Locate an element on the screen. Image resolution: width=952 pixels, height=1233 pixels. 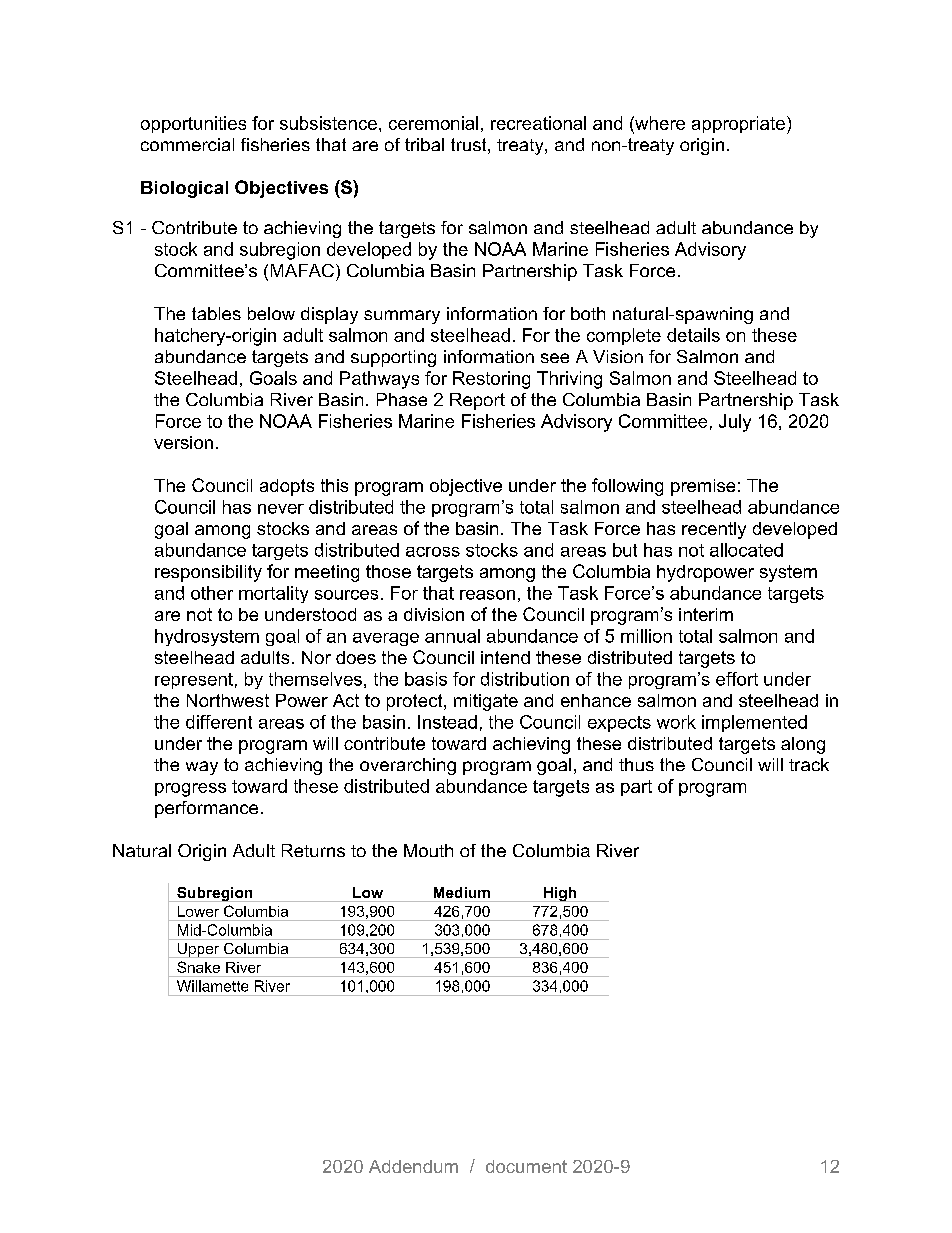
adopts is located at coordinates (287, 487).
